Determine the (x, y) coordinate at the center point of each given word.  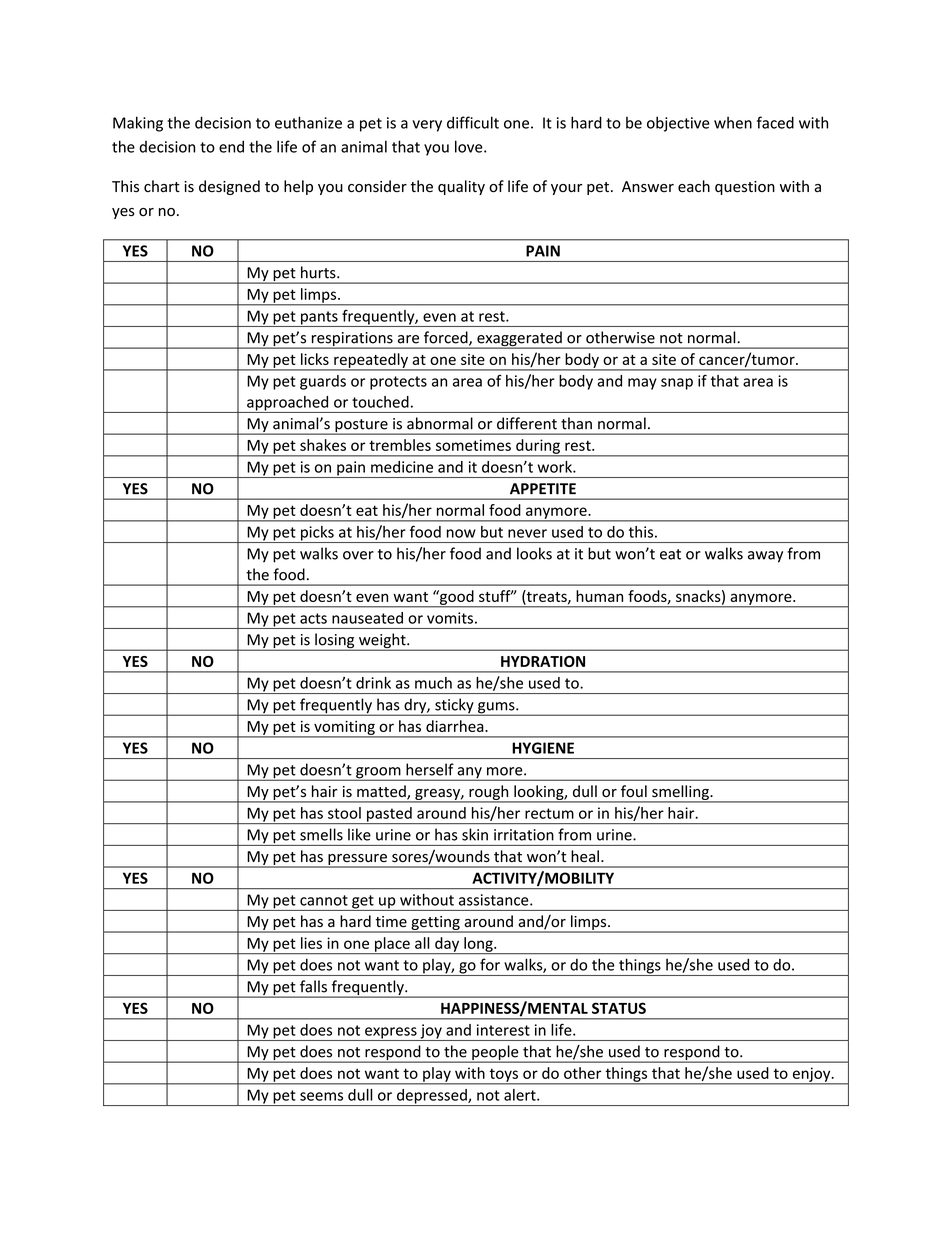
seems (321, 1096)
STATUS (619, 1008)
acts (313, 618)
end (231, 146)
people (495, 1054)
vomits (450, 618)
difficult (473, 122)
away (765, 557)
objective (678, 124)
